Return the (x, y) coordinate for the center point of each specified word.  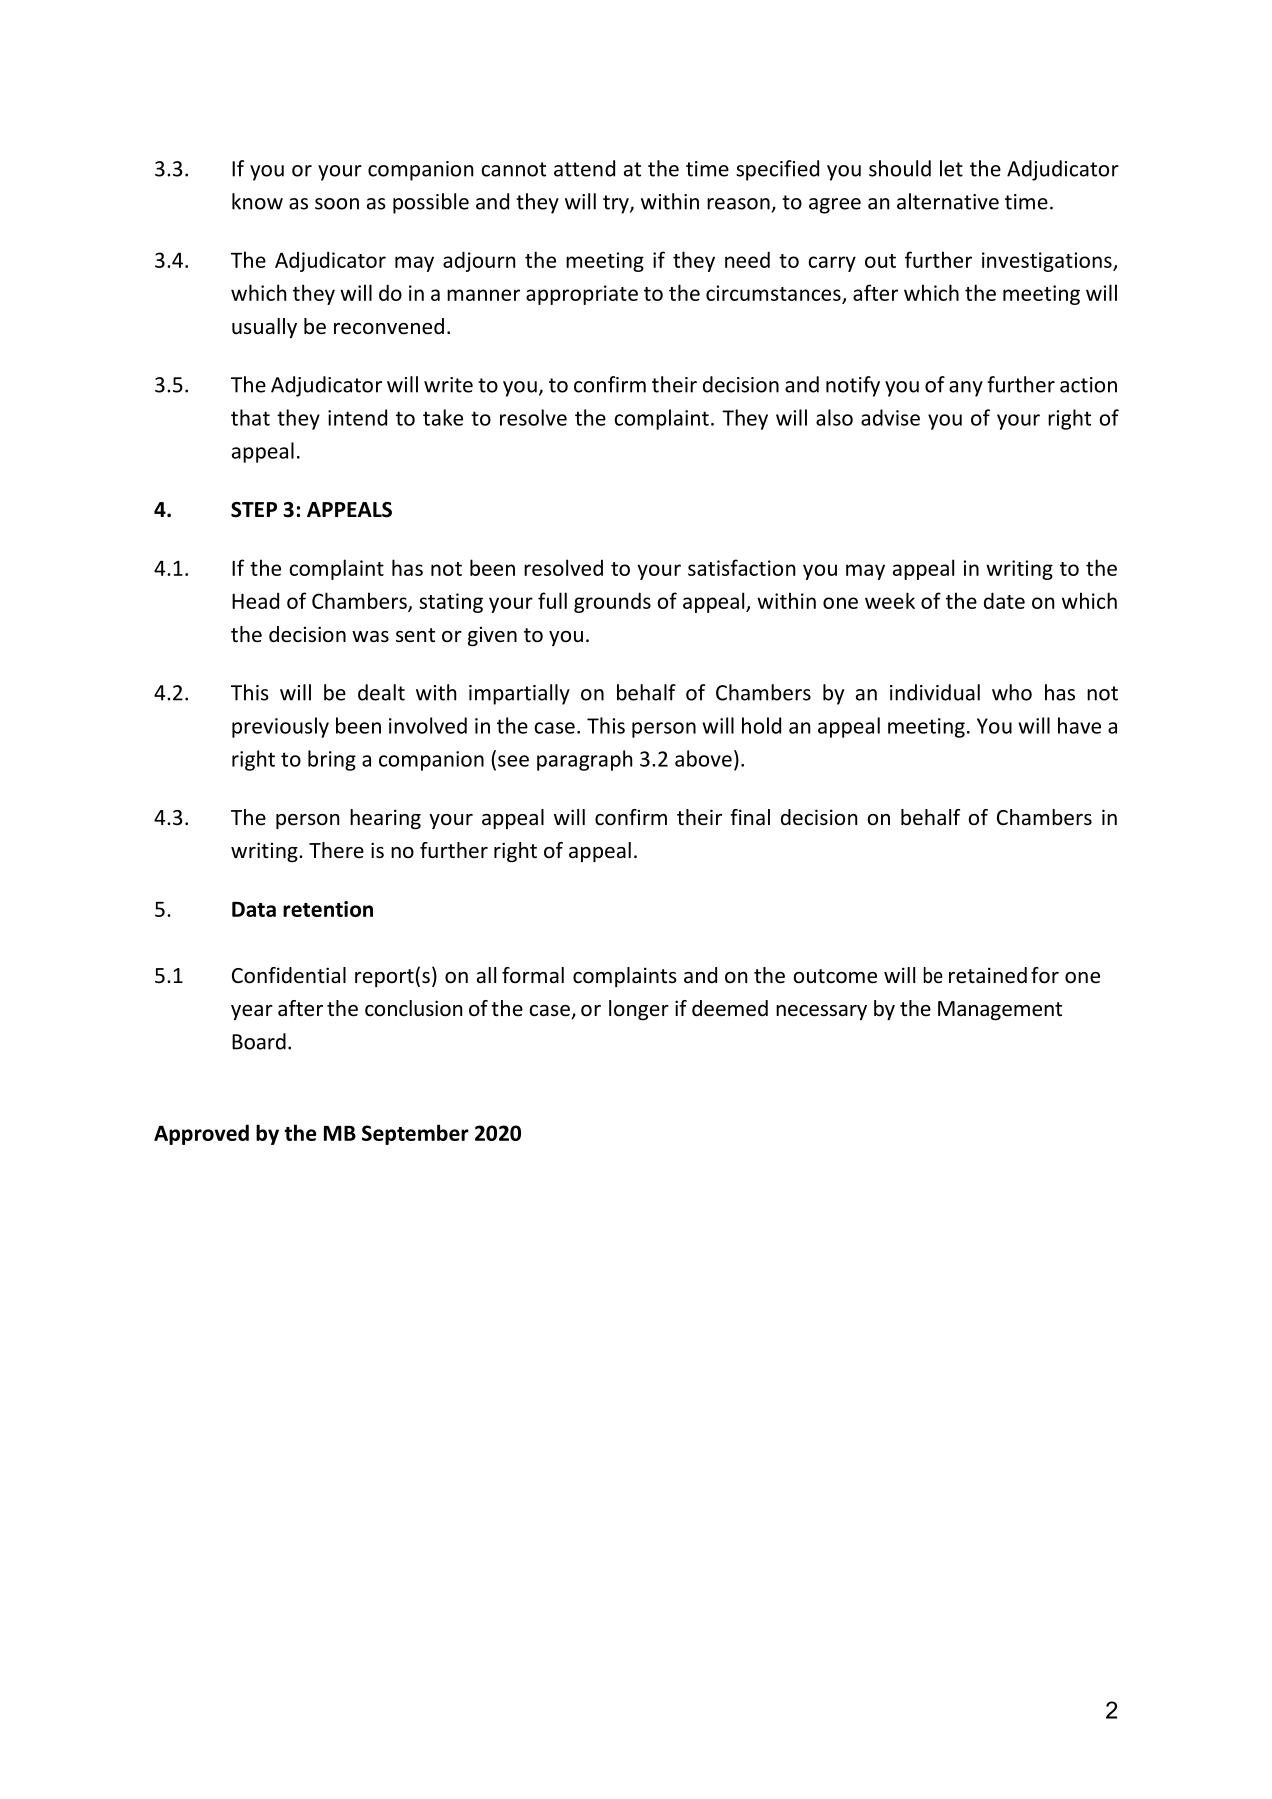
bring (332, 760)
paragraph (584, 760)
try (617, 204)
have (1079, 725)
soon (337, 204)
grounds (612, 602)
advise (890, 417)
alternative (948, 201)
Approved (201, 1134)
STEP (254, 510)
